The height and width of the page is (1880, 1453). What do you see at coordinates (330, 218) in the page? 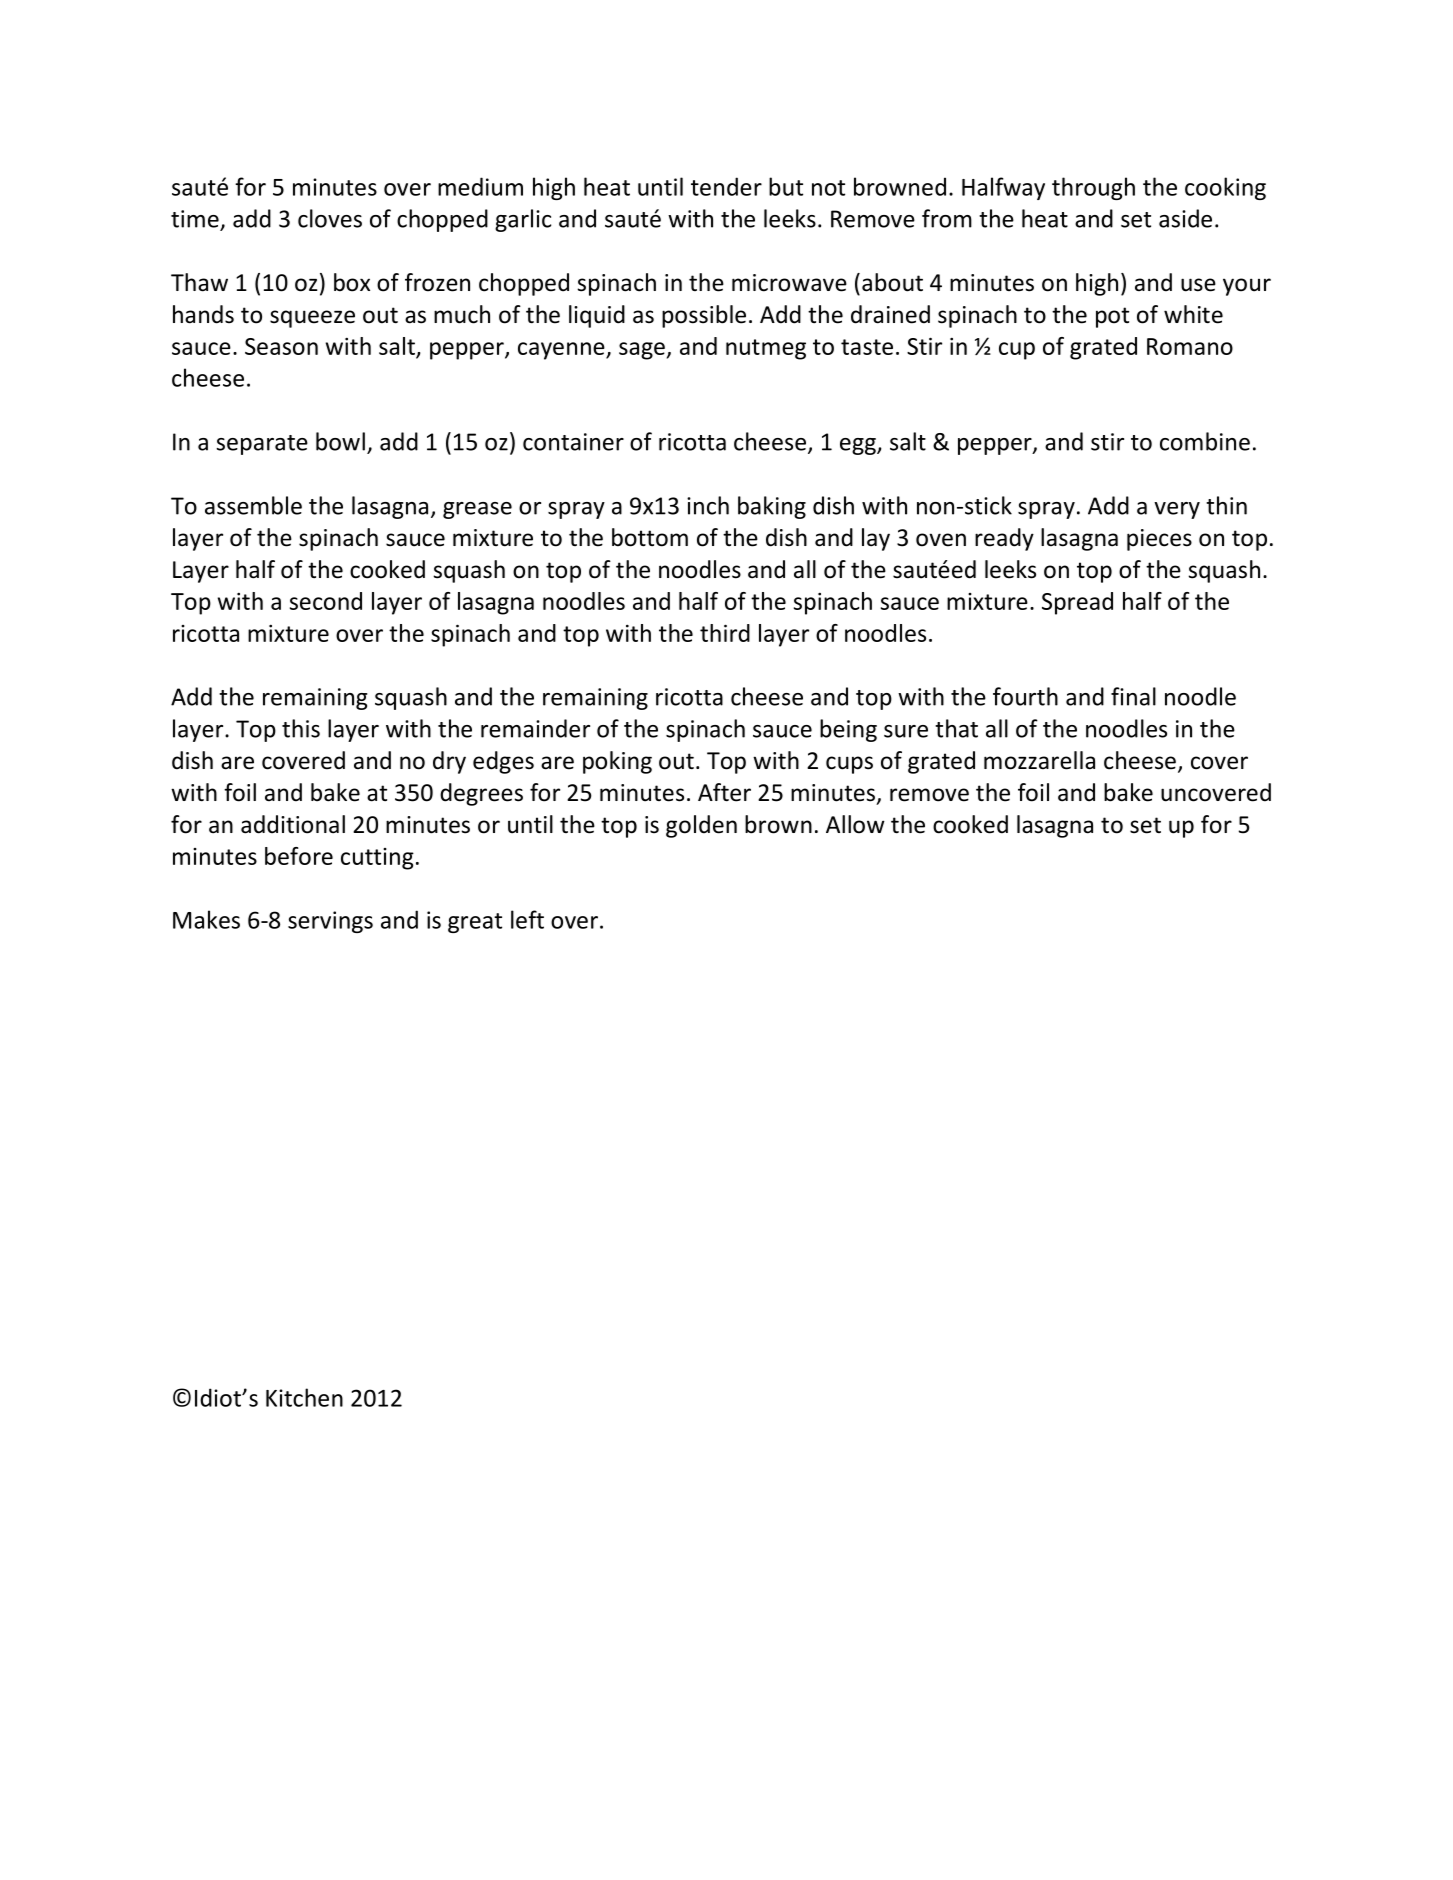
I see `cloves` at bounding box center [330, 218].
